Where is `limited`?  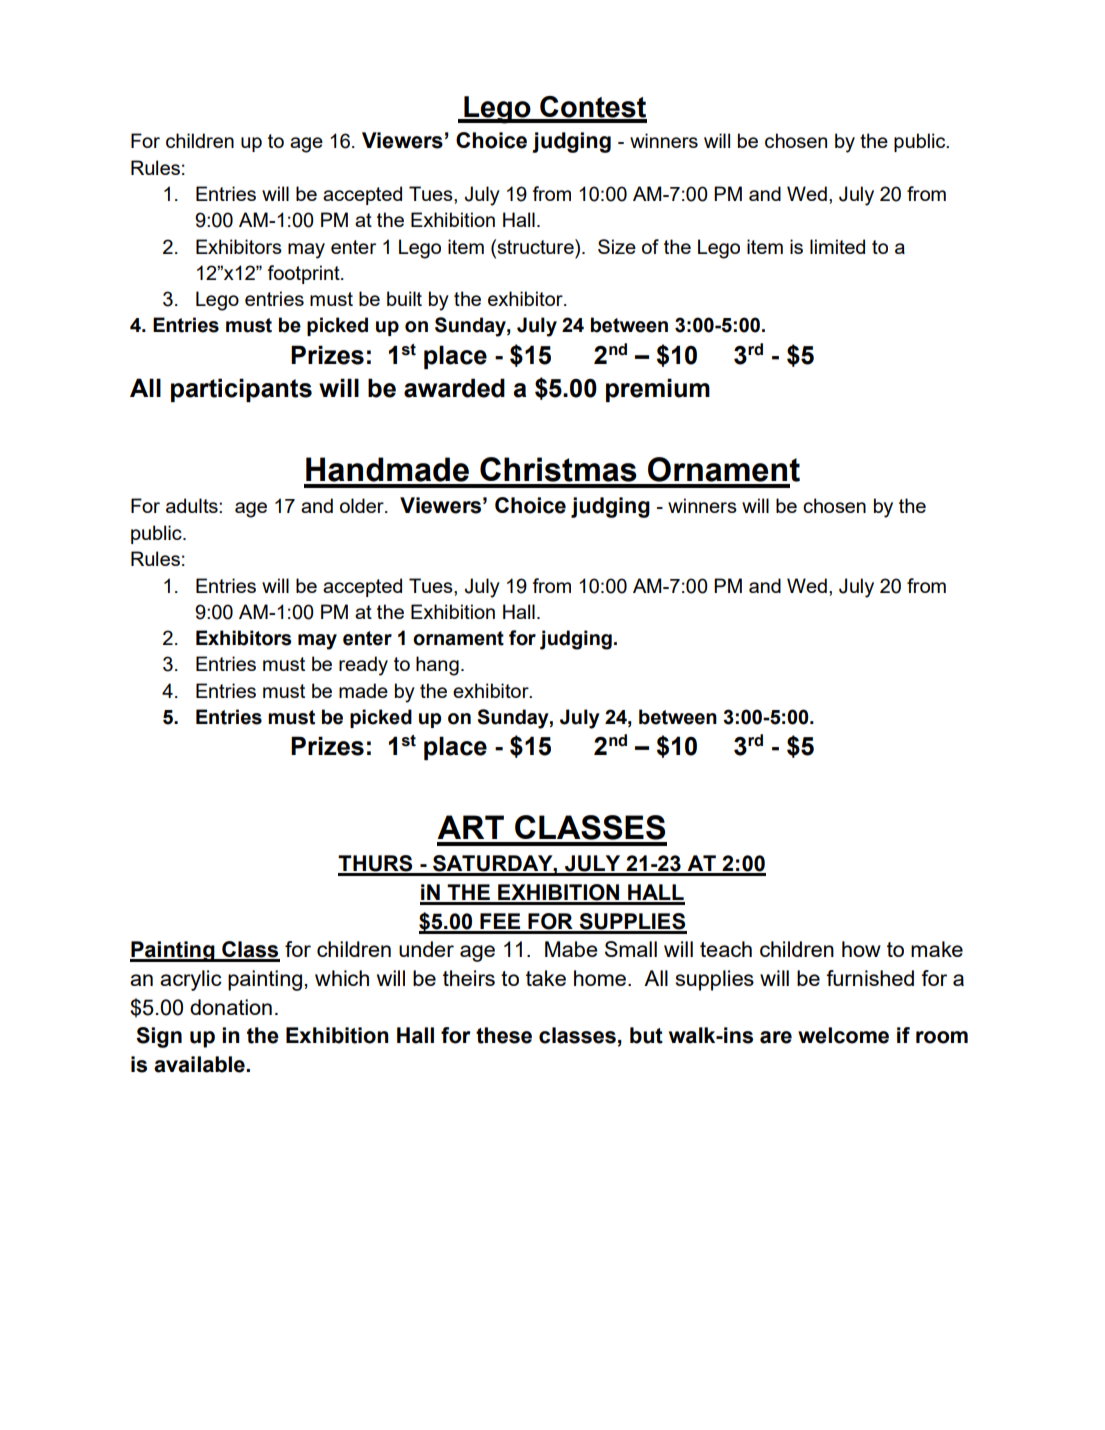 limited is located at coordinates (837, 246).
